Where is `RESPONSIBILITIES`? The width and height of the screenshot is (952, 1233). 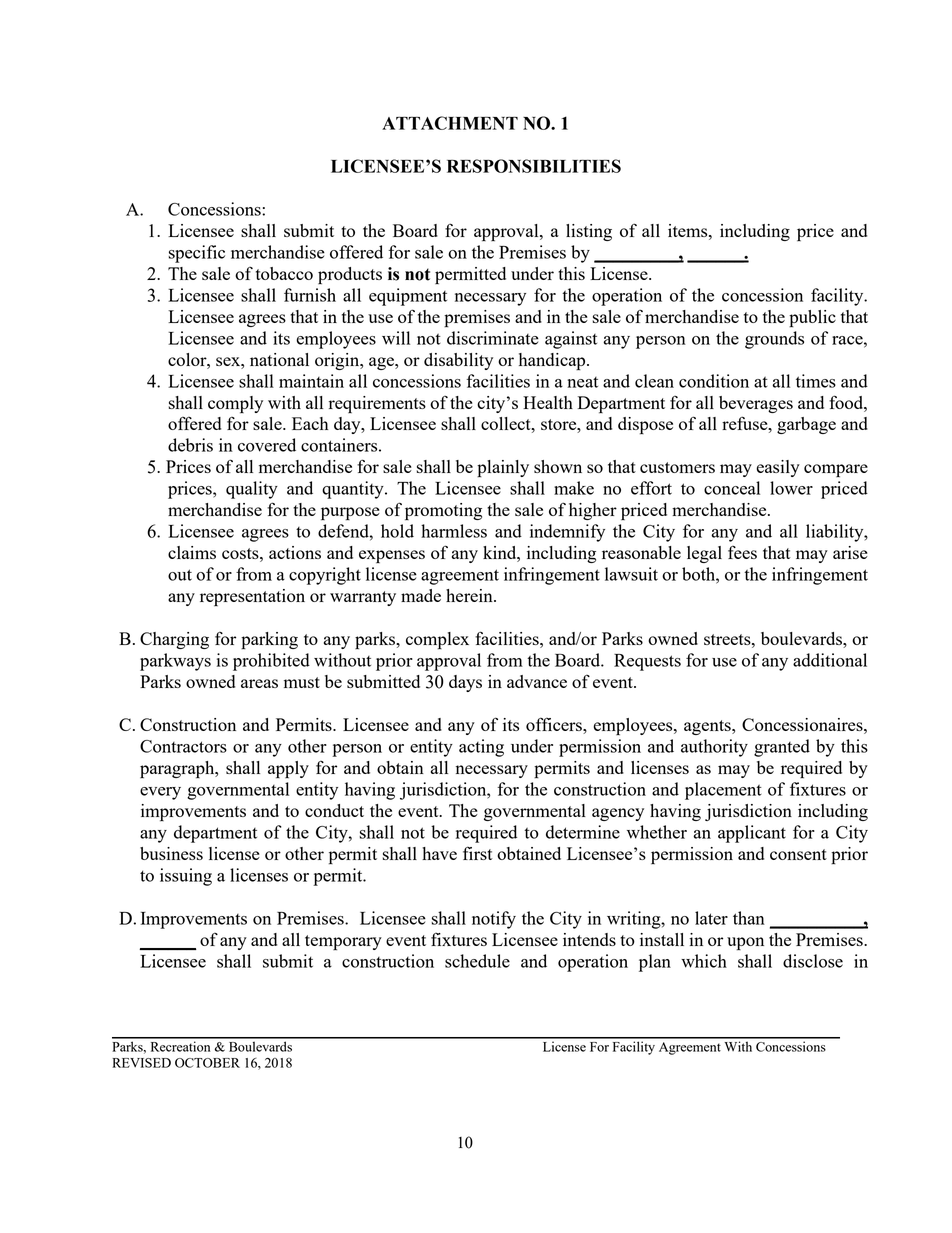
RESPONSIBILITIES is located at coordinates (534, 166).
